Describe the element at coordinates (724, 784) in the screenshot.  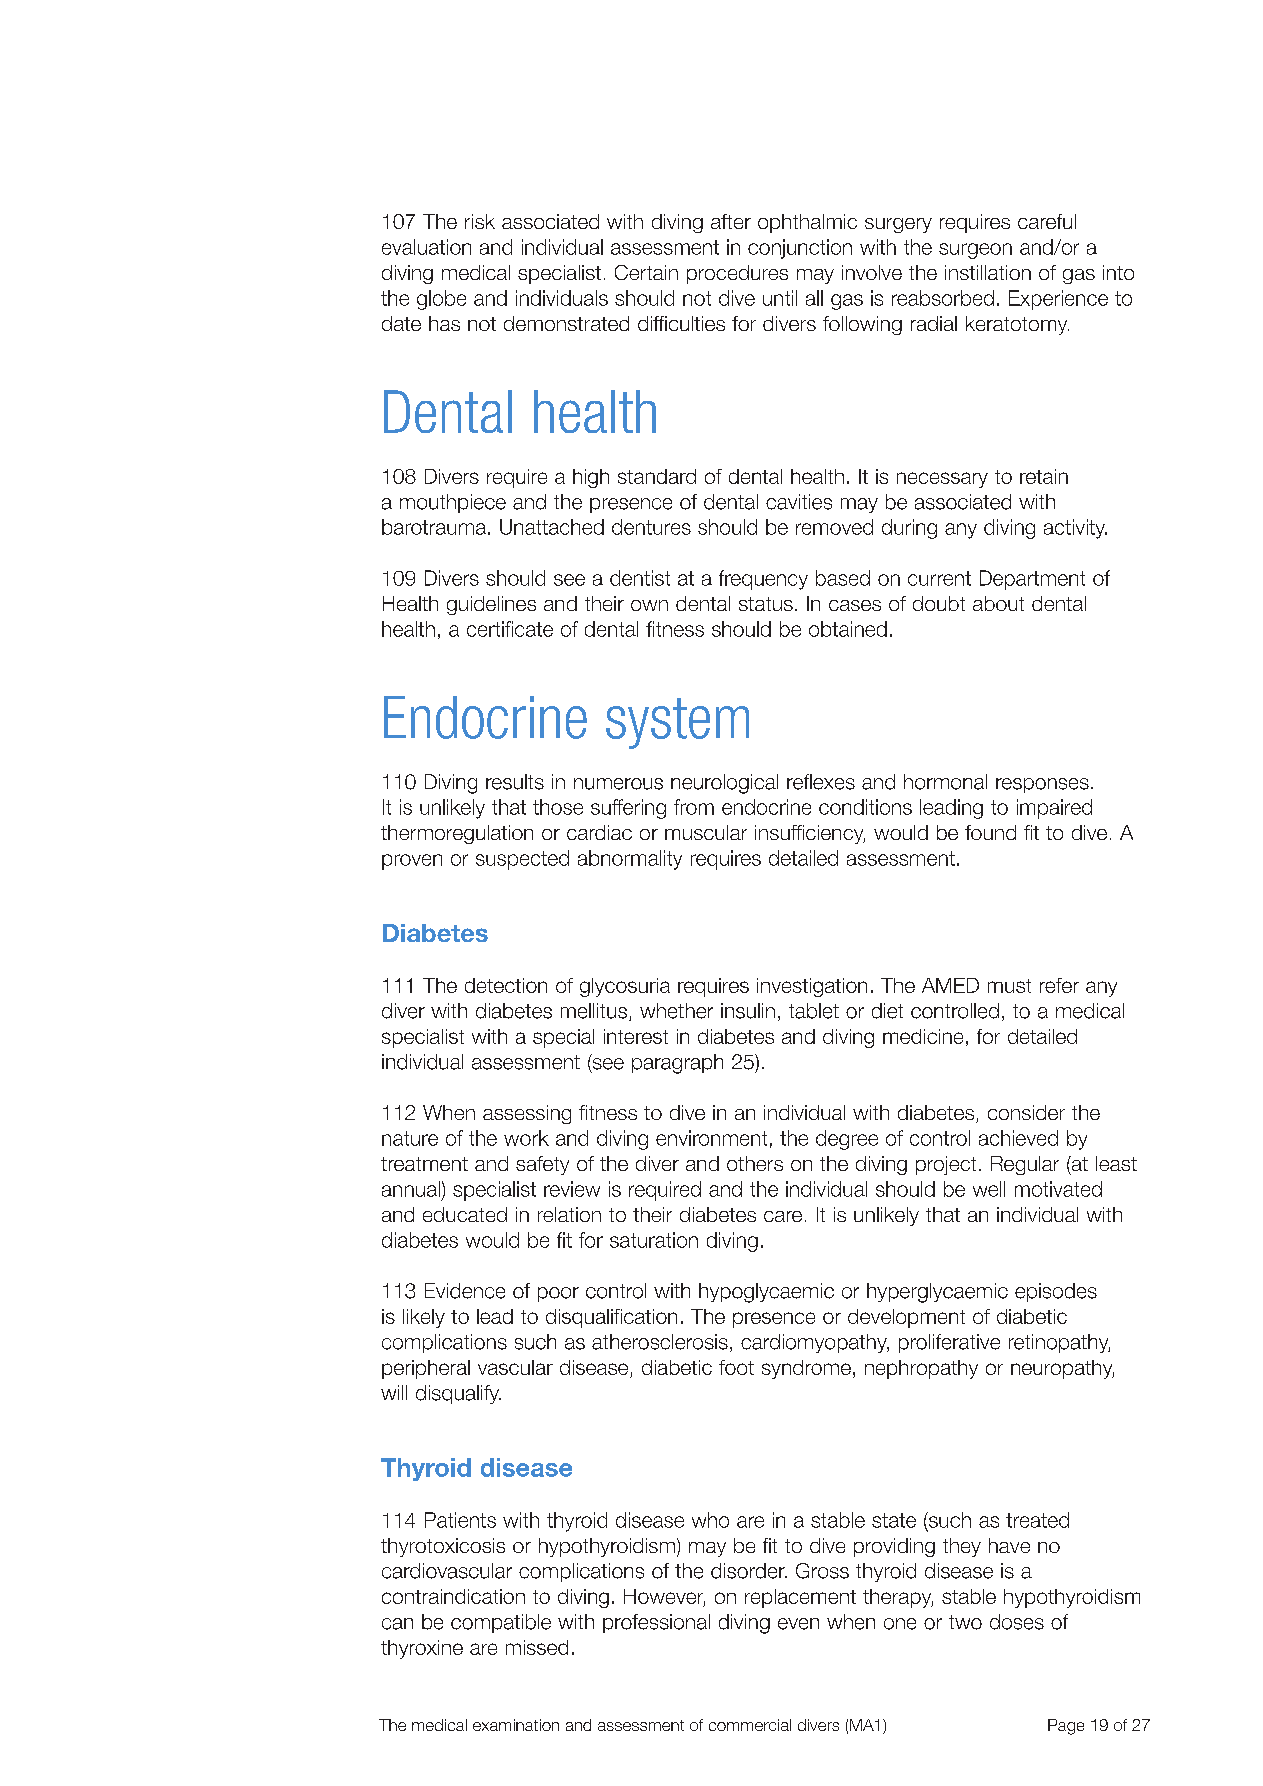
I see `neurological` at that location.
